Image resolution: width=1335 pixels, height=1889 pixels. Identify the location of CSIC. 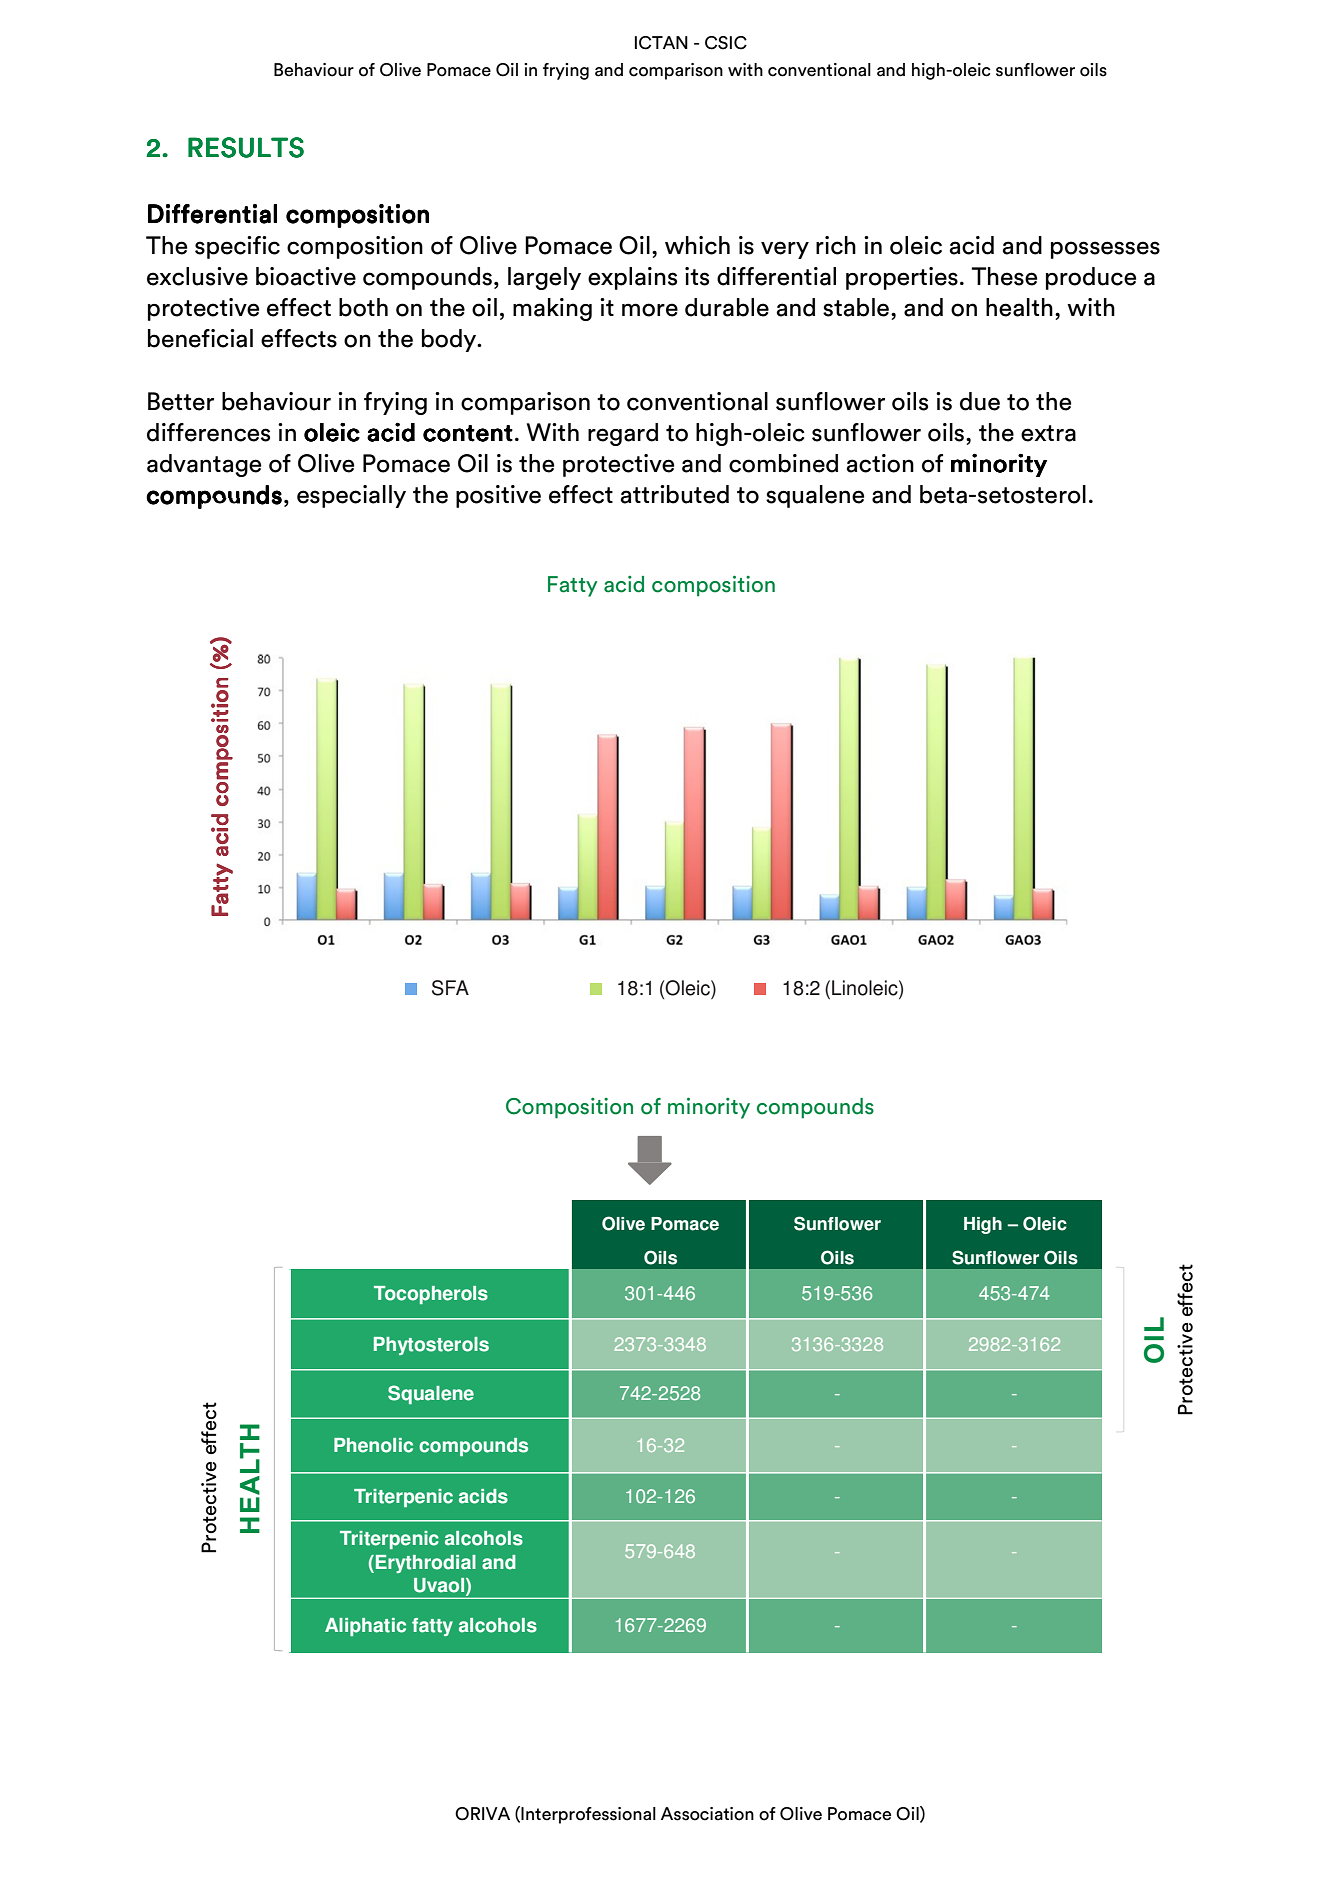
(726, 43).
